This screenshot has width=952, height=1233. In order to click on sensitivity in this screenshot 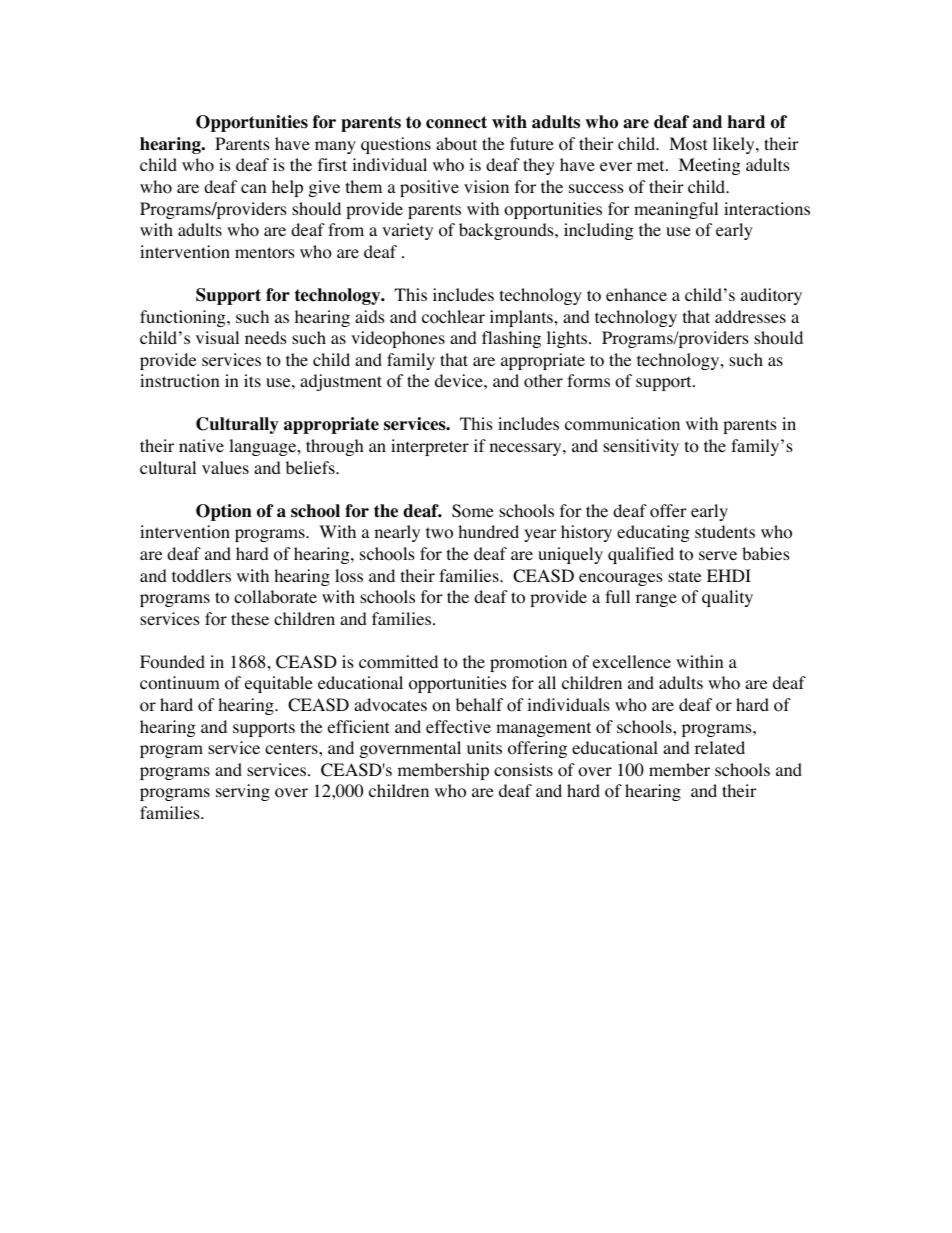, I will do `click(641, 447)`.
